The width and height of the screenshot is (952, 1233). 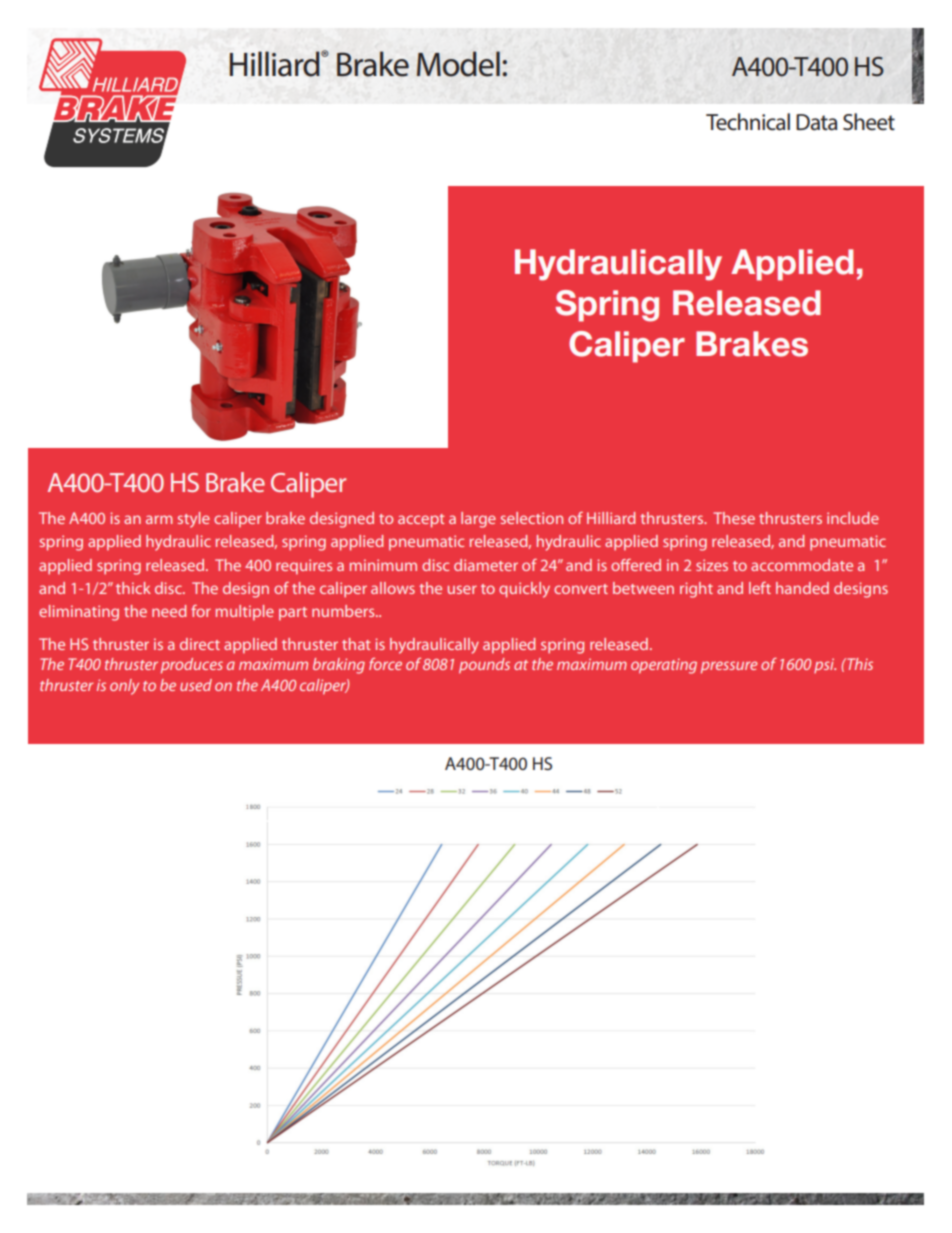 I want to click on Technical, so click(x=748, y=122).
